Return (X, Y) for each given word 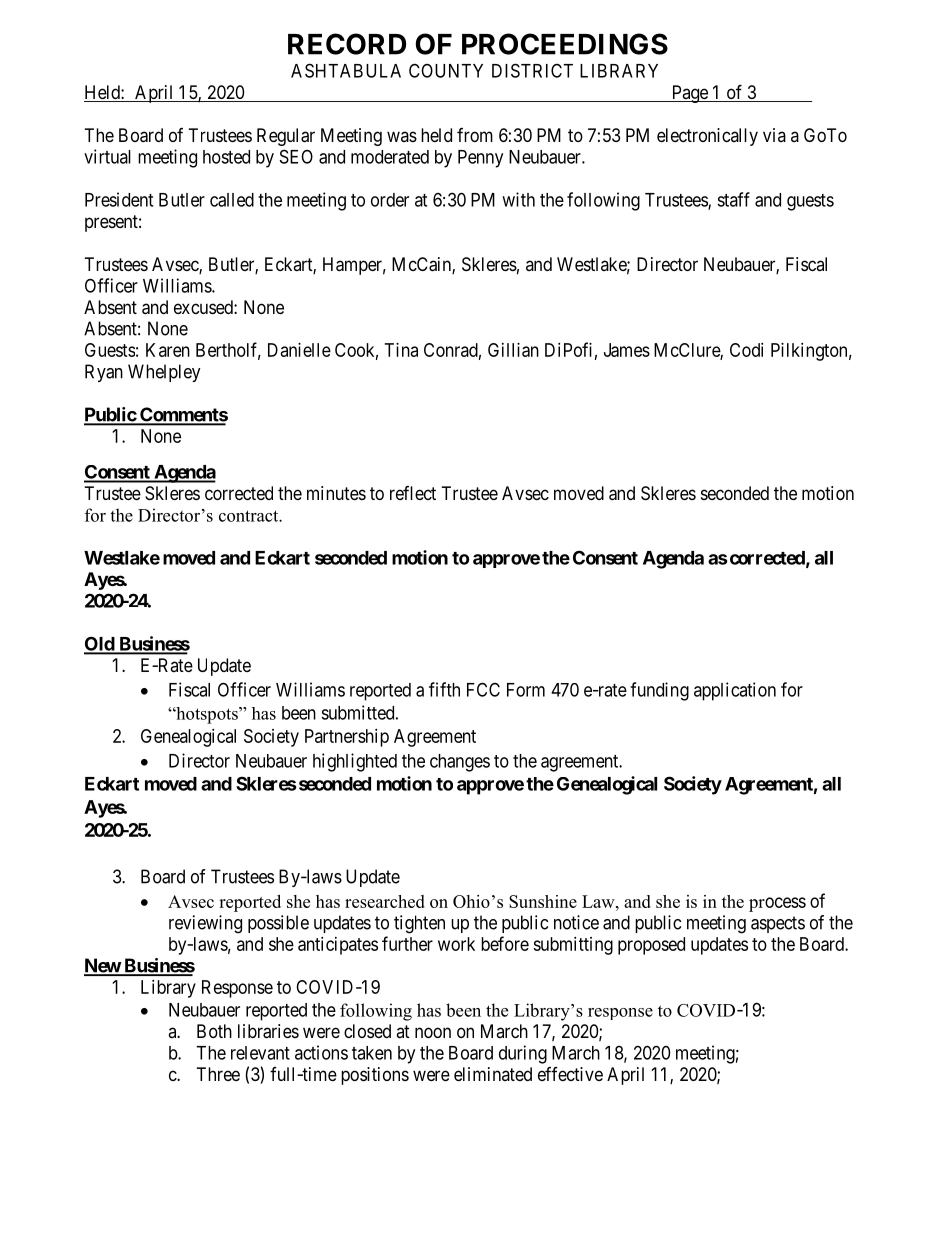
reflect (413, 493)
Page (689, 94)
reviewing (205, 924)
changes (460, 763)
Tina (401, 350)
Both (214, 1031)
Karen (168, 350)
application (735, 691)
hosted (226, 157)
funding (659, 691)
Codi (746, 350)
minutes (336, 493)
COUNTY (446, 70)
